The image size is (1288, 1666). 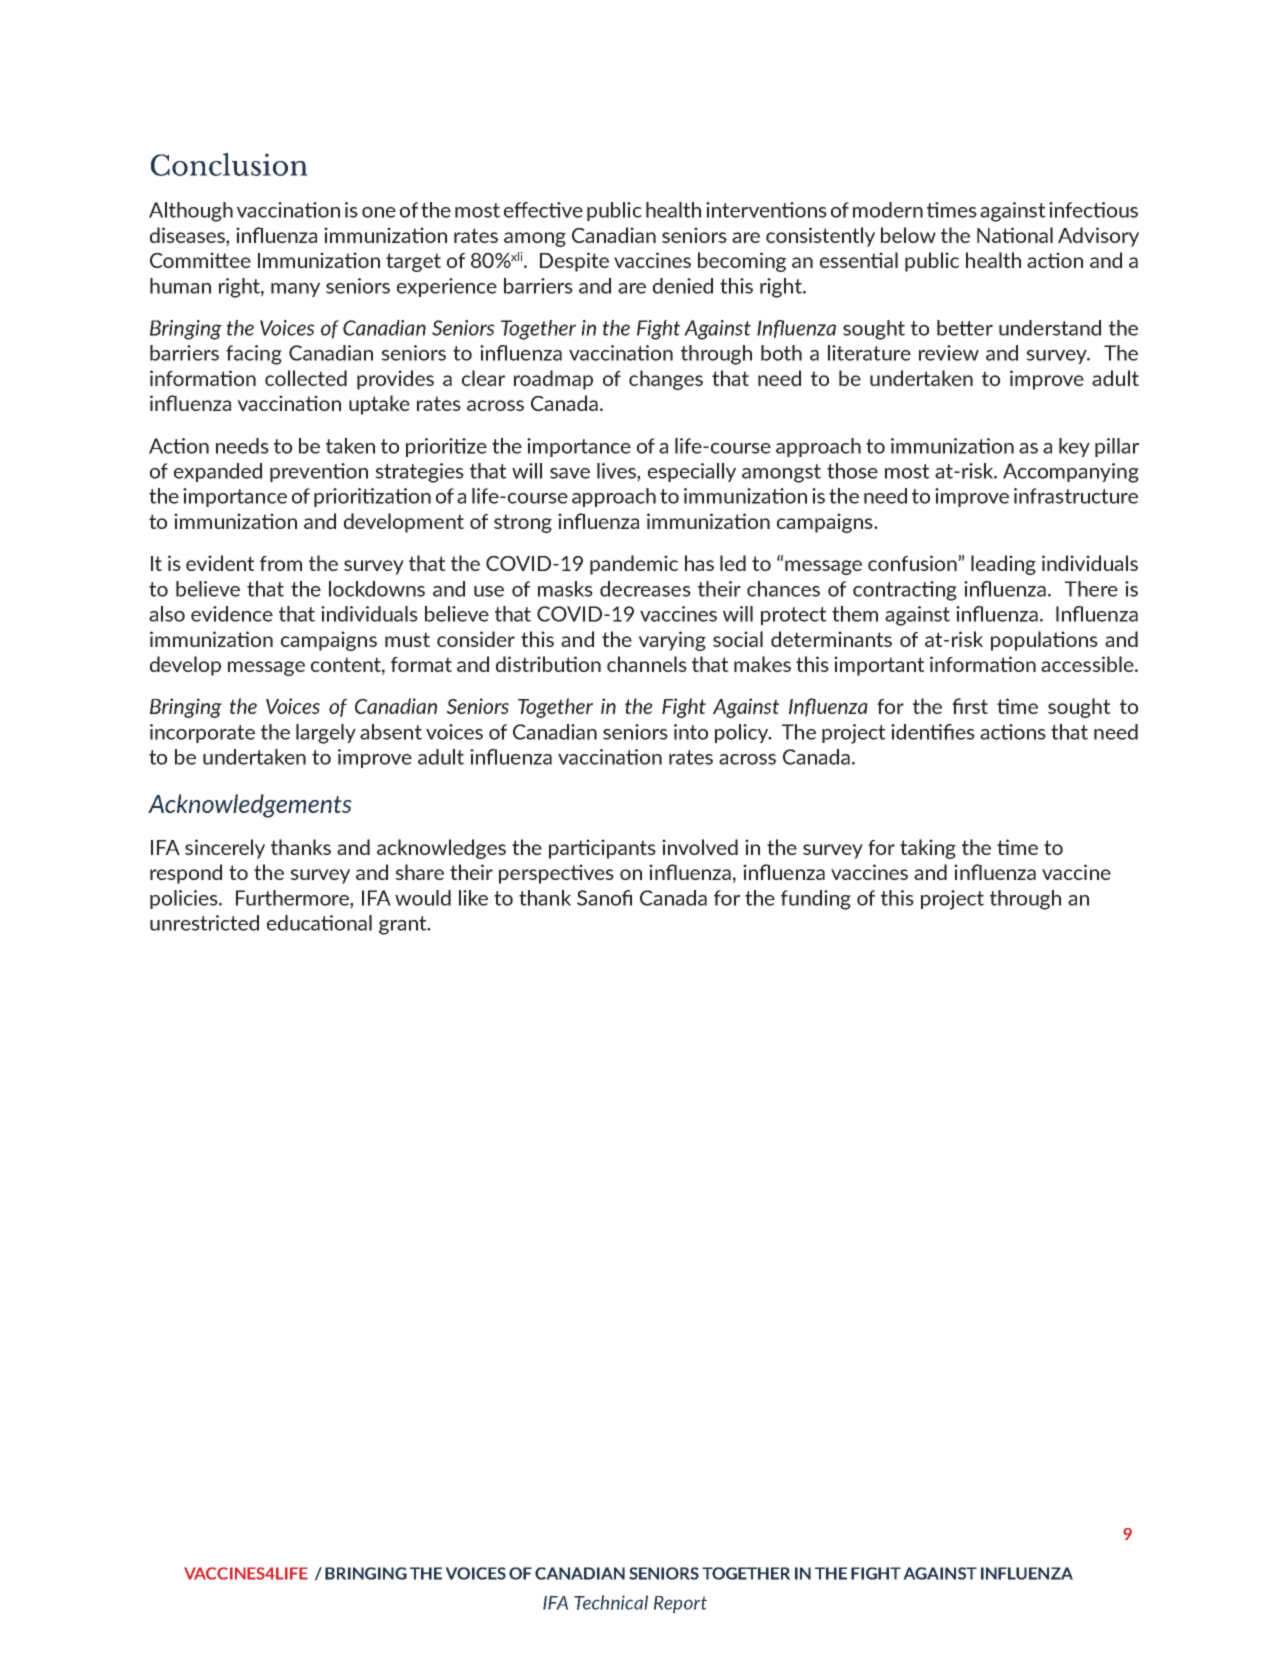 What do you see at coordinates (816, 900) in the image?
I see `funding` at bounding box center [816, 900].
